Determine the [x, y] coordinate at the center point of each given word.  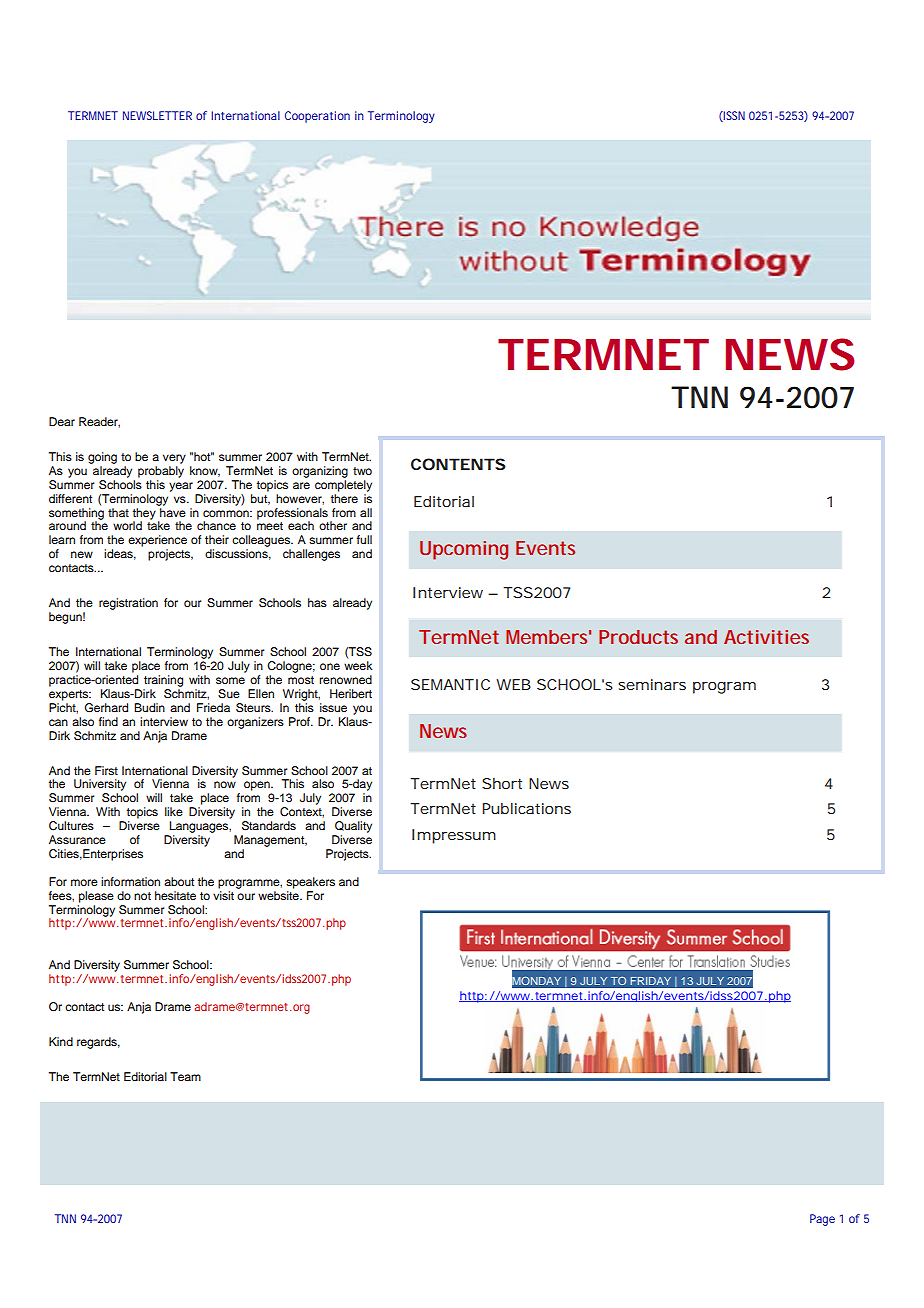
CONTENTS [458, 464]
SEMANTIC [450, 684]
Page [822, 1220]
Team [185, 1076]
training [163, 681]
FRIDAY [651, 981]
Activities [766, 637]
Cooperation [317, 117]
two [362, 471]
